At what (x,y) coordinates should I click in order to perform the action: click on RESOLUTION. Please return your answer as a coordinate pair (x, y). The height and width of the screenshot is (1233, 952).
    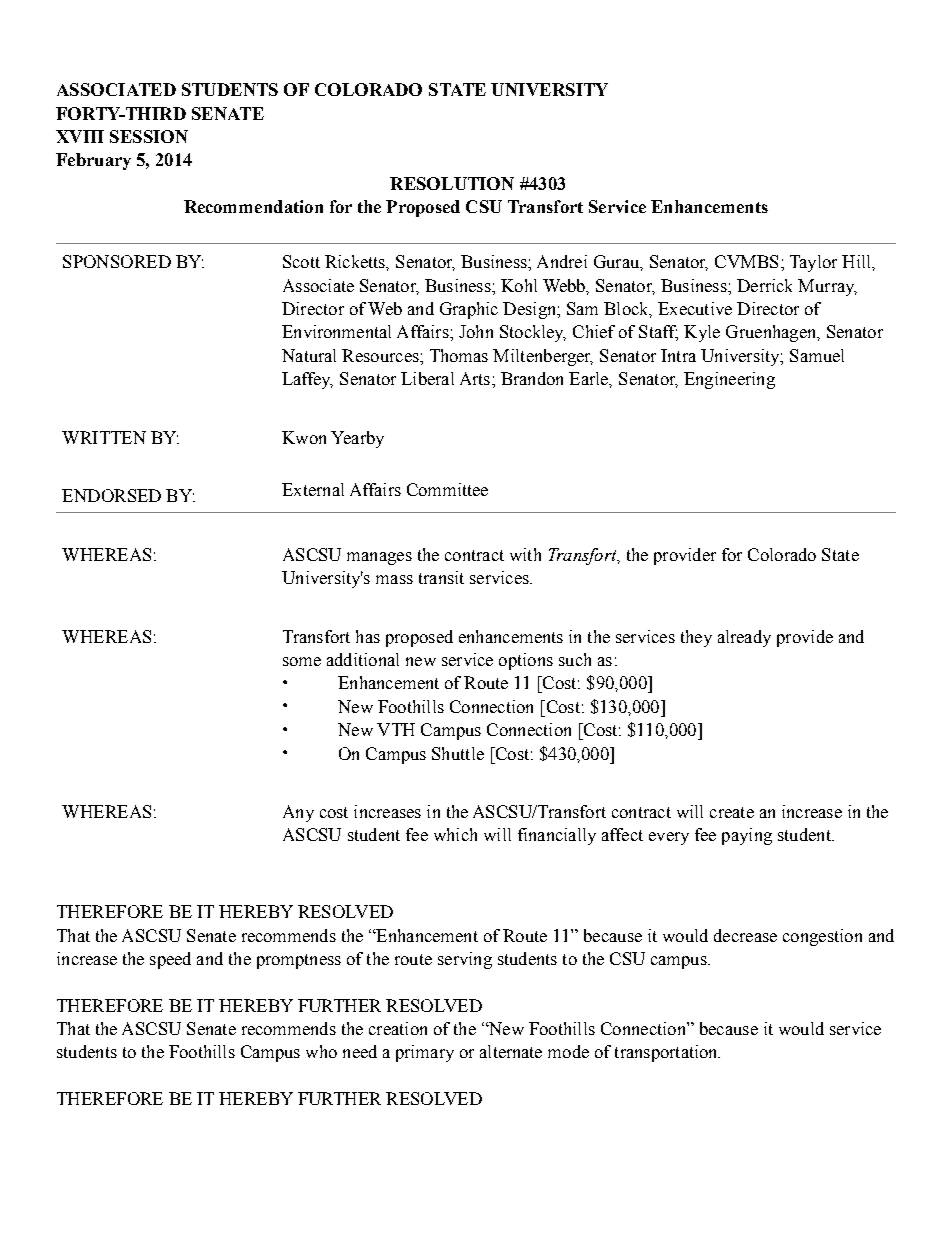
    Looking at the image, I should click on (452, 183).
